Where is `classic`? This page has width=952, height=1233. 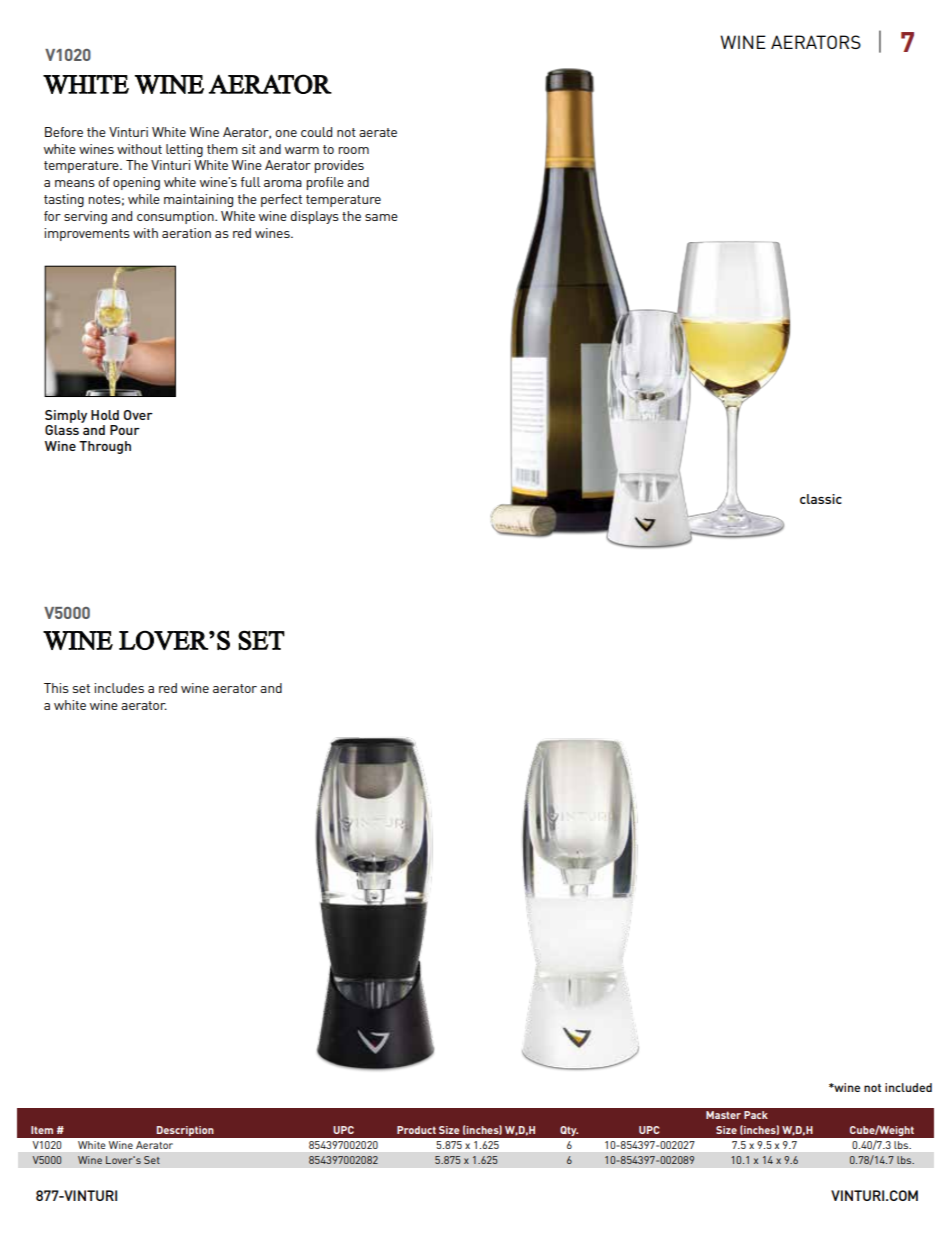 classic is located at coordinates (821, 499).
